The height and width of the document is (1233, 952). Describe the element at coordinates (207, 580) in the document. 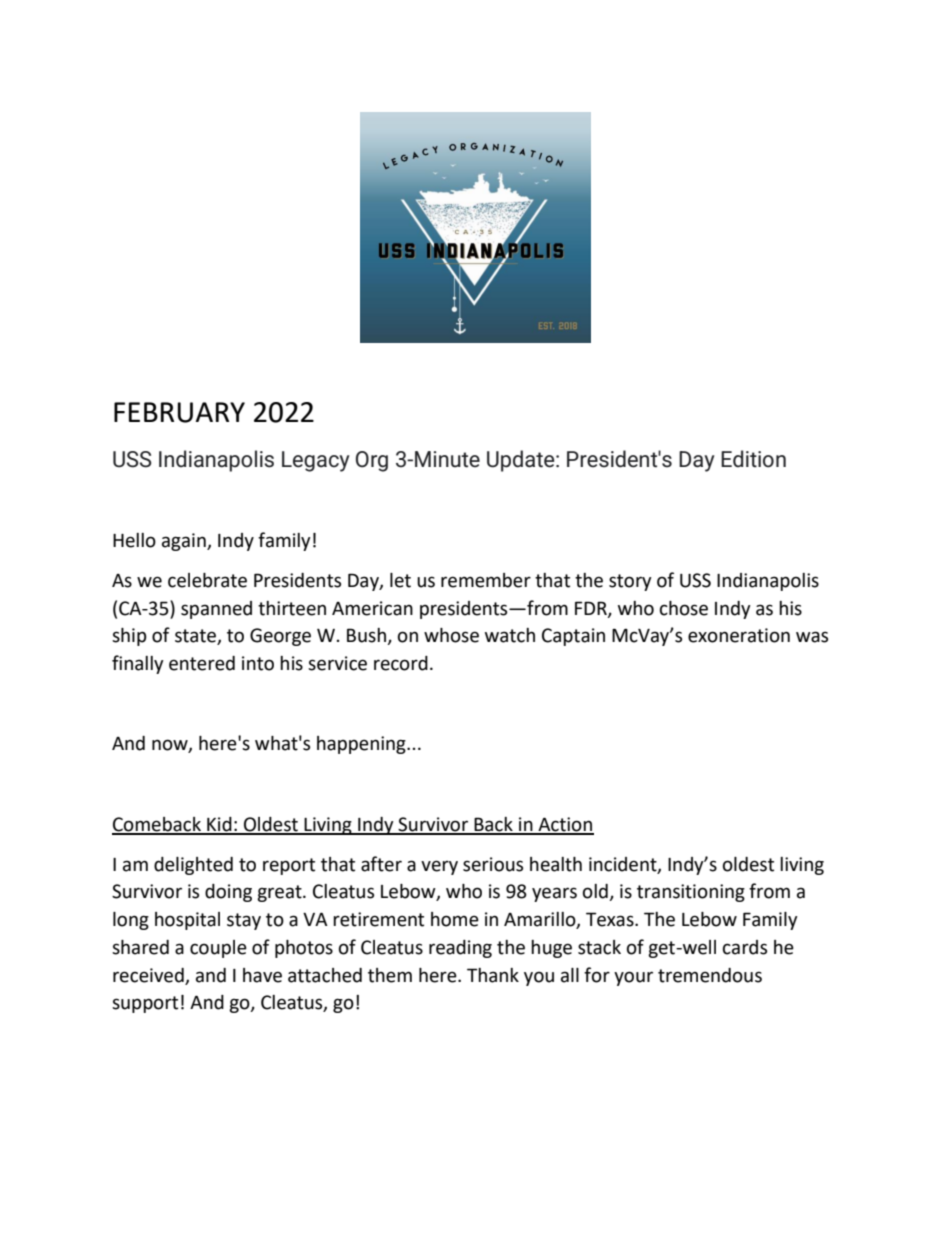

I see `celebrate` at that location.
